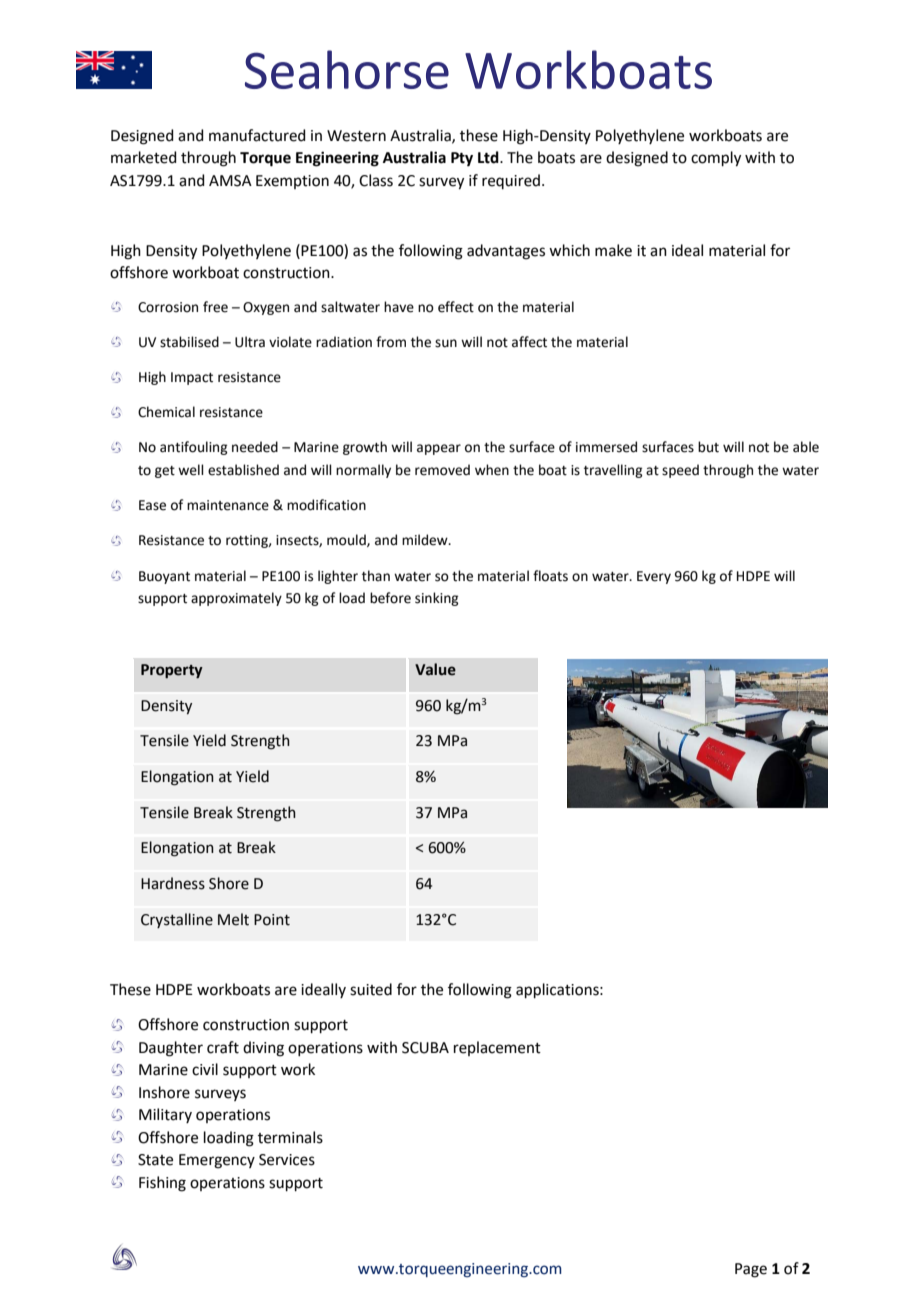 The height and width of the screenshot is (1308, 924). I want to click on Ltd, so click(489, 157).
